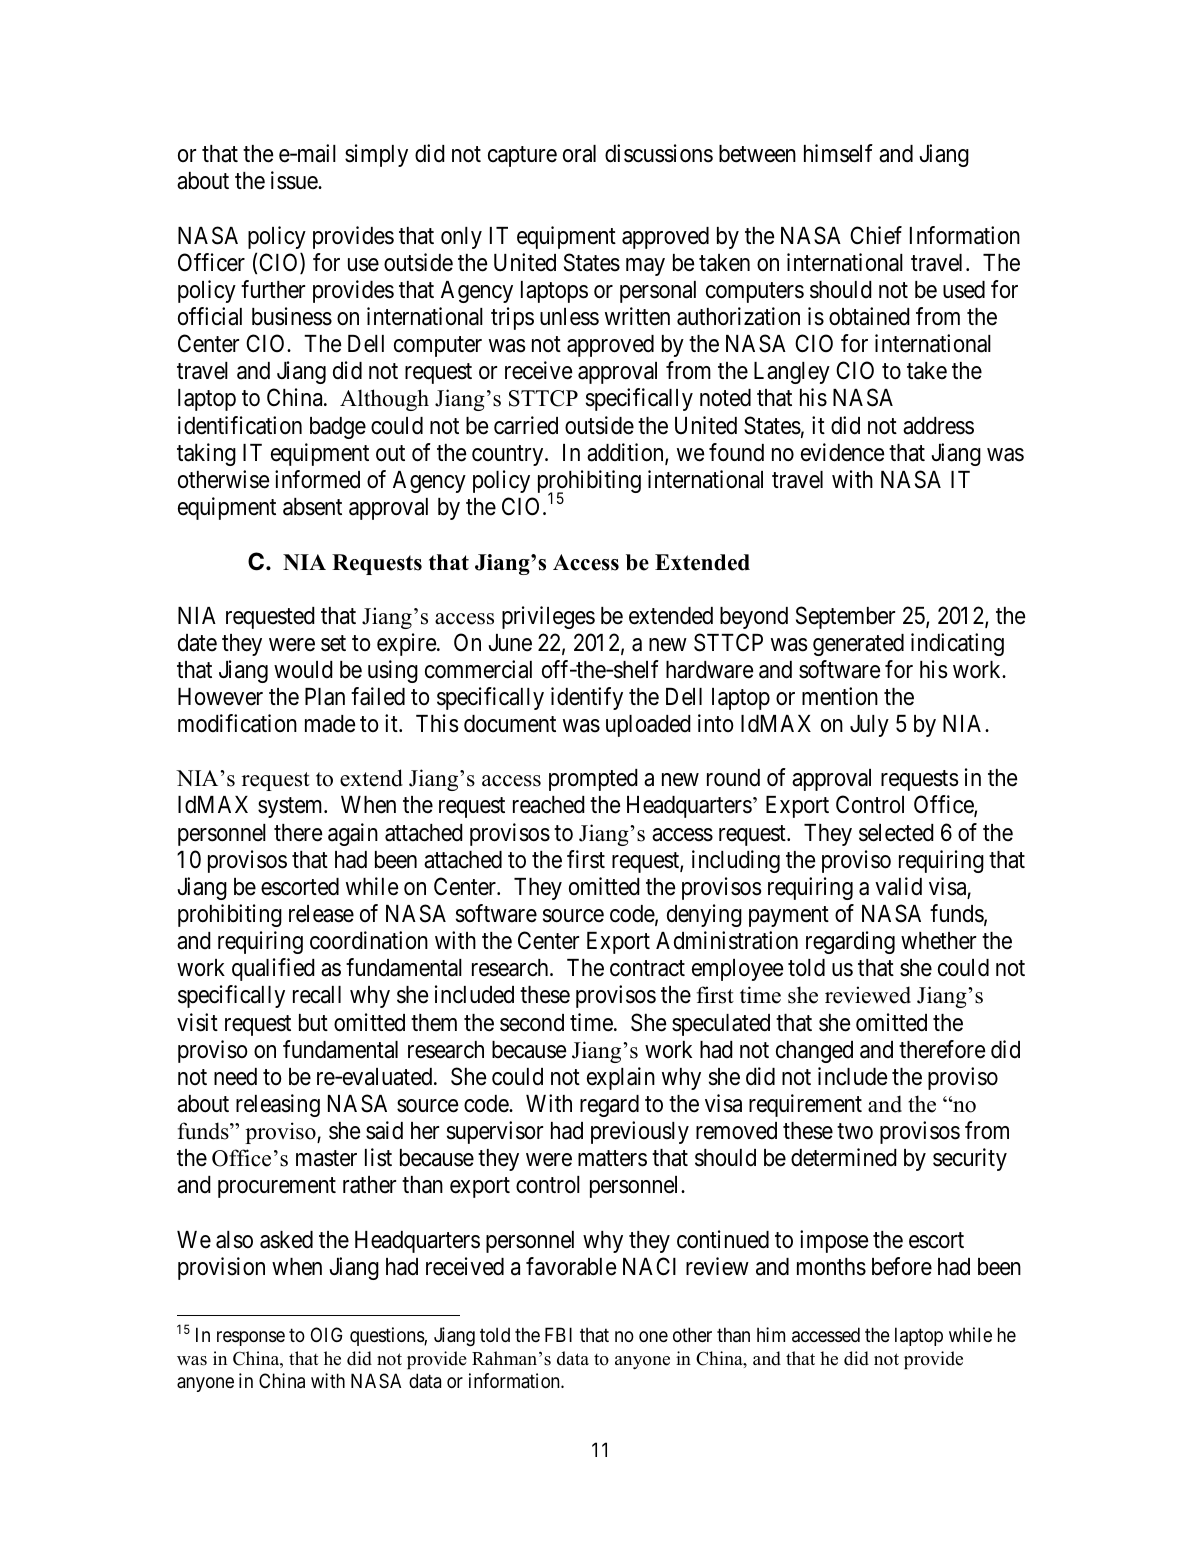  What do you see at coordinates (579, 154) in the screenshot?
I see `oral` at bounding box center [579, 154].
